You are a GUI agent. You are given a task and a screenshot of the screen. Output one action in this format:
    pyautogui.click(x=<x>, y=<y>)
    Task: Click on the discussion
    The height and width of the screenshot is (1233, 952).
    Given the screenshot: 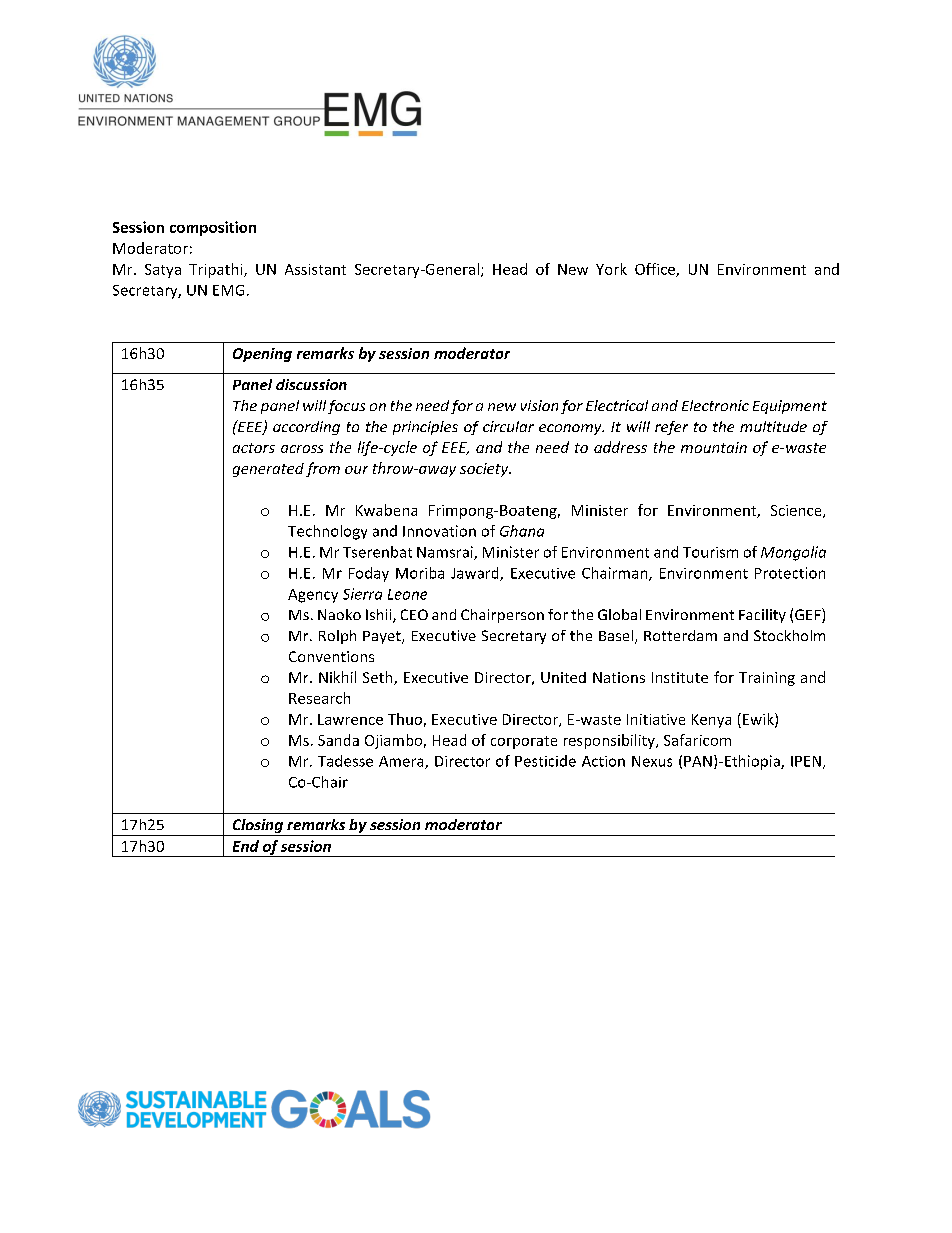 What is the action you would take?
    pyautogui.click(x=311, y=384)
